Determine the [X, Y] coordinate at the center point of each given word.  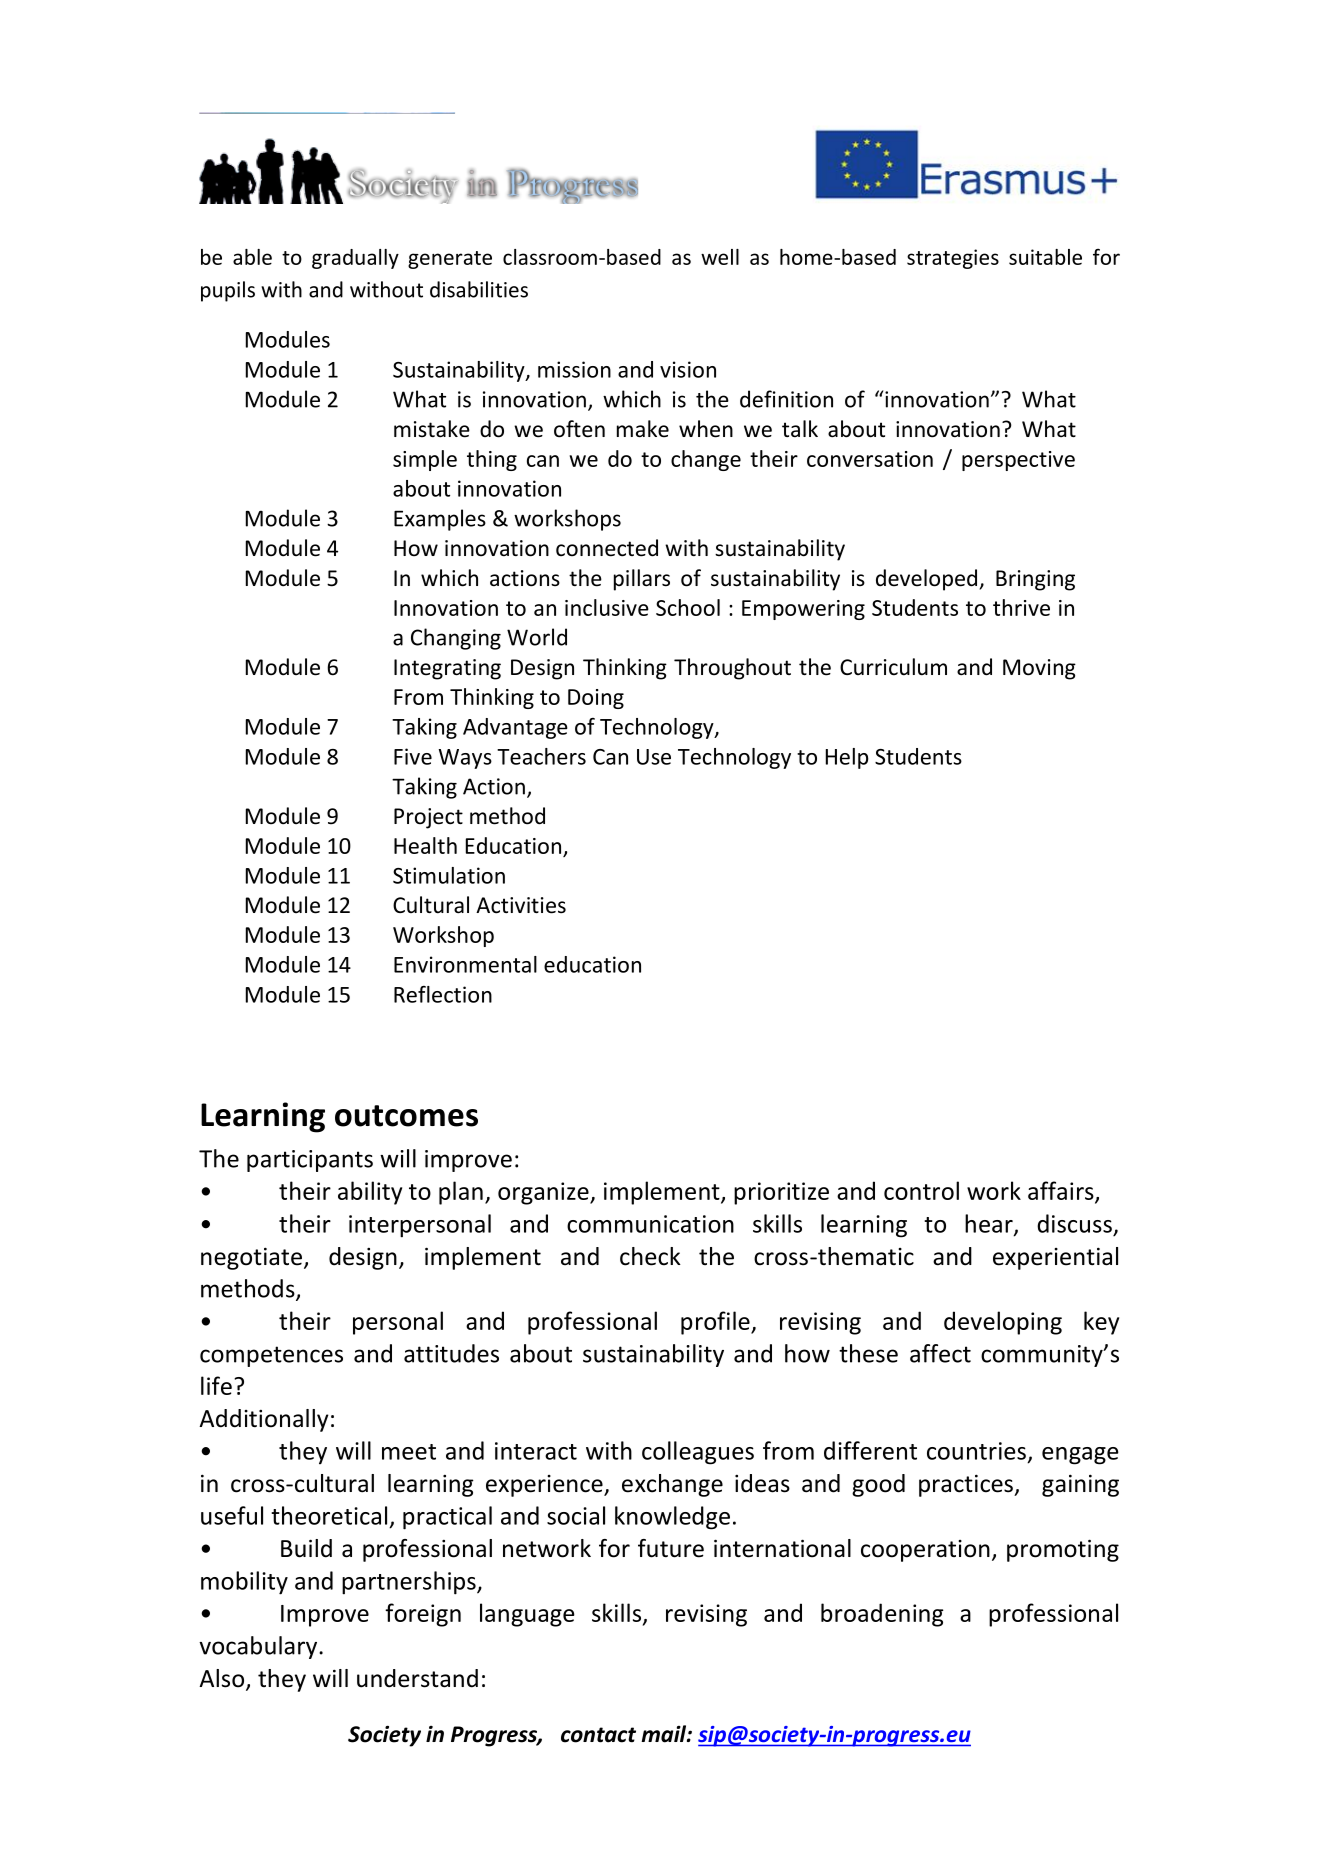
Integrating [447, 669]
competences [271, 1356]
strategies [953, 259]
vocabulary [259, 1647]
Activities [521, 905]
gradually [355, 259]
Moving [1039, 669]
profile [716, 1323]
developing [1003, 1323]
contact [598, 1735]
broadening [882, 1615]
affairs [1062, 1191]
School [688, 607]
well [720, 257]
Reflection [443, 994]
